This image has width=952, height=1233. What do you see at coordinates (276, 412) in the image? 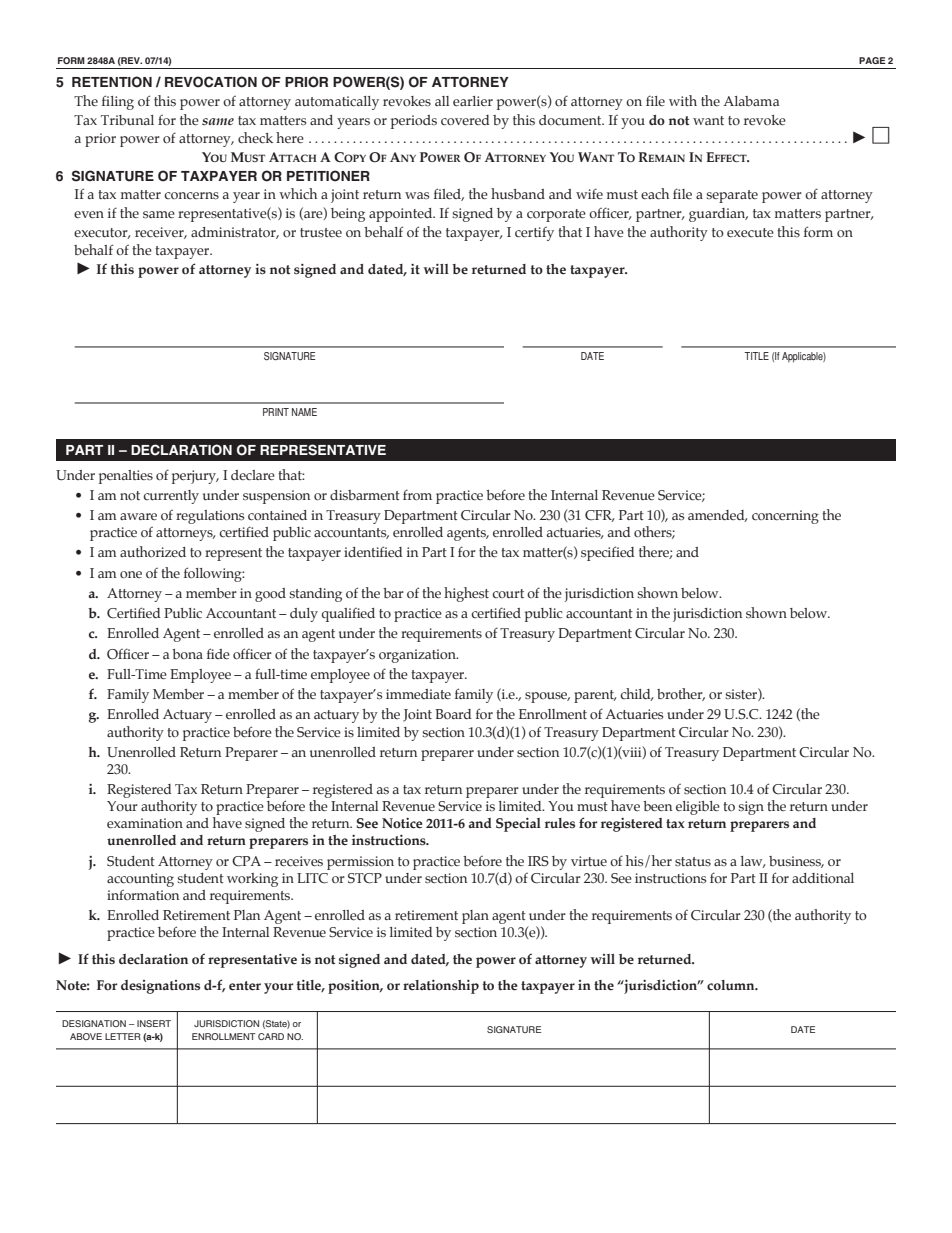
I see `PRINT` at bounding box center [276, 412].
